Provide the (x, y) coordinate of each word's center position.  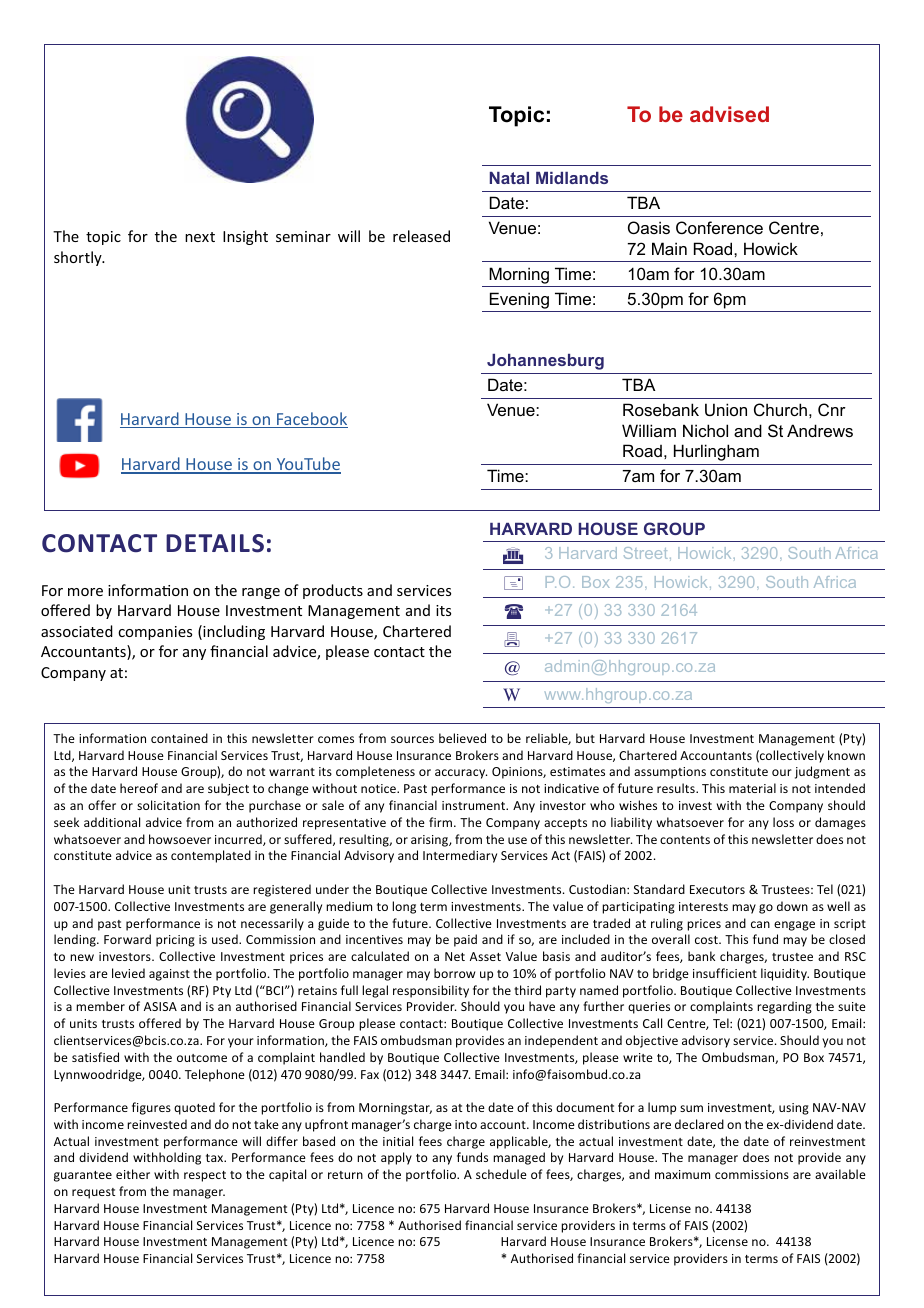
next (200, 237)
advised (729, 114)
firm (442, 822)
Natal (509, 178)
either (133, 1174)
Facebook (311, 420)
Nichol (705, 430)
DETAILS (215, 543)
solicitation (168, 805)
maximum (682, 1174)
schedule (501, 1174)
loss (783, 822)
